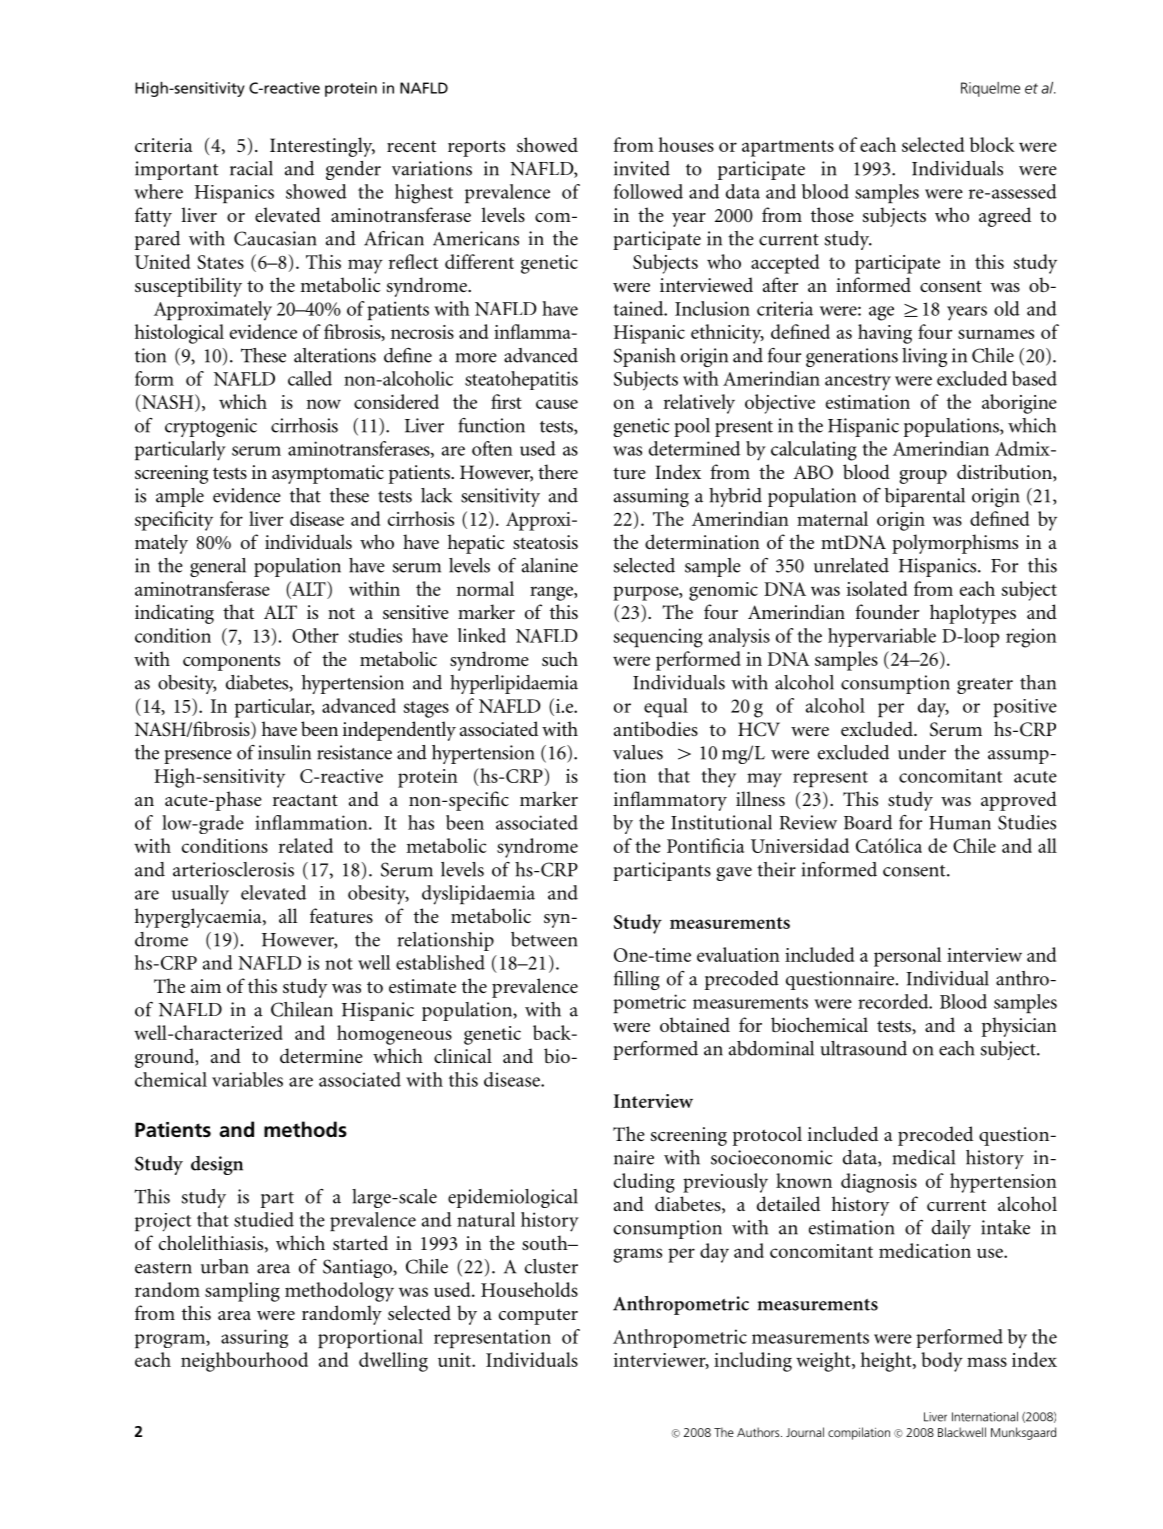  Describe the element at coordinates (558, 471) in the screenshot. I see `there` at that location.
